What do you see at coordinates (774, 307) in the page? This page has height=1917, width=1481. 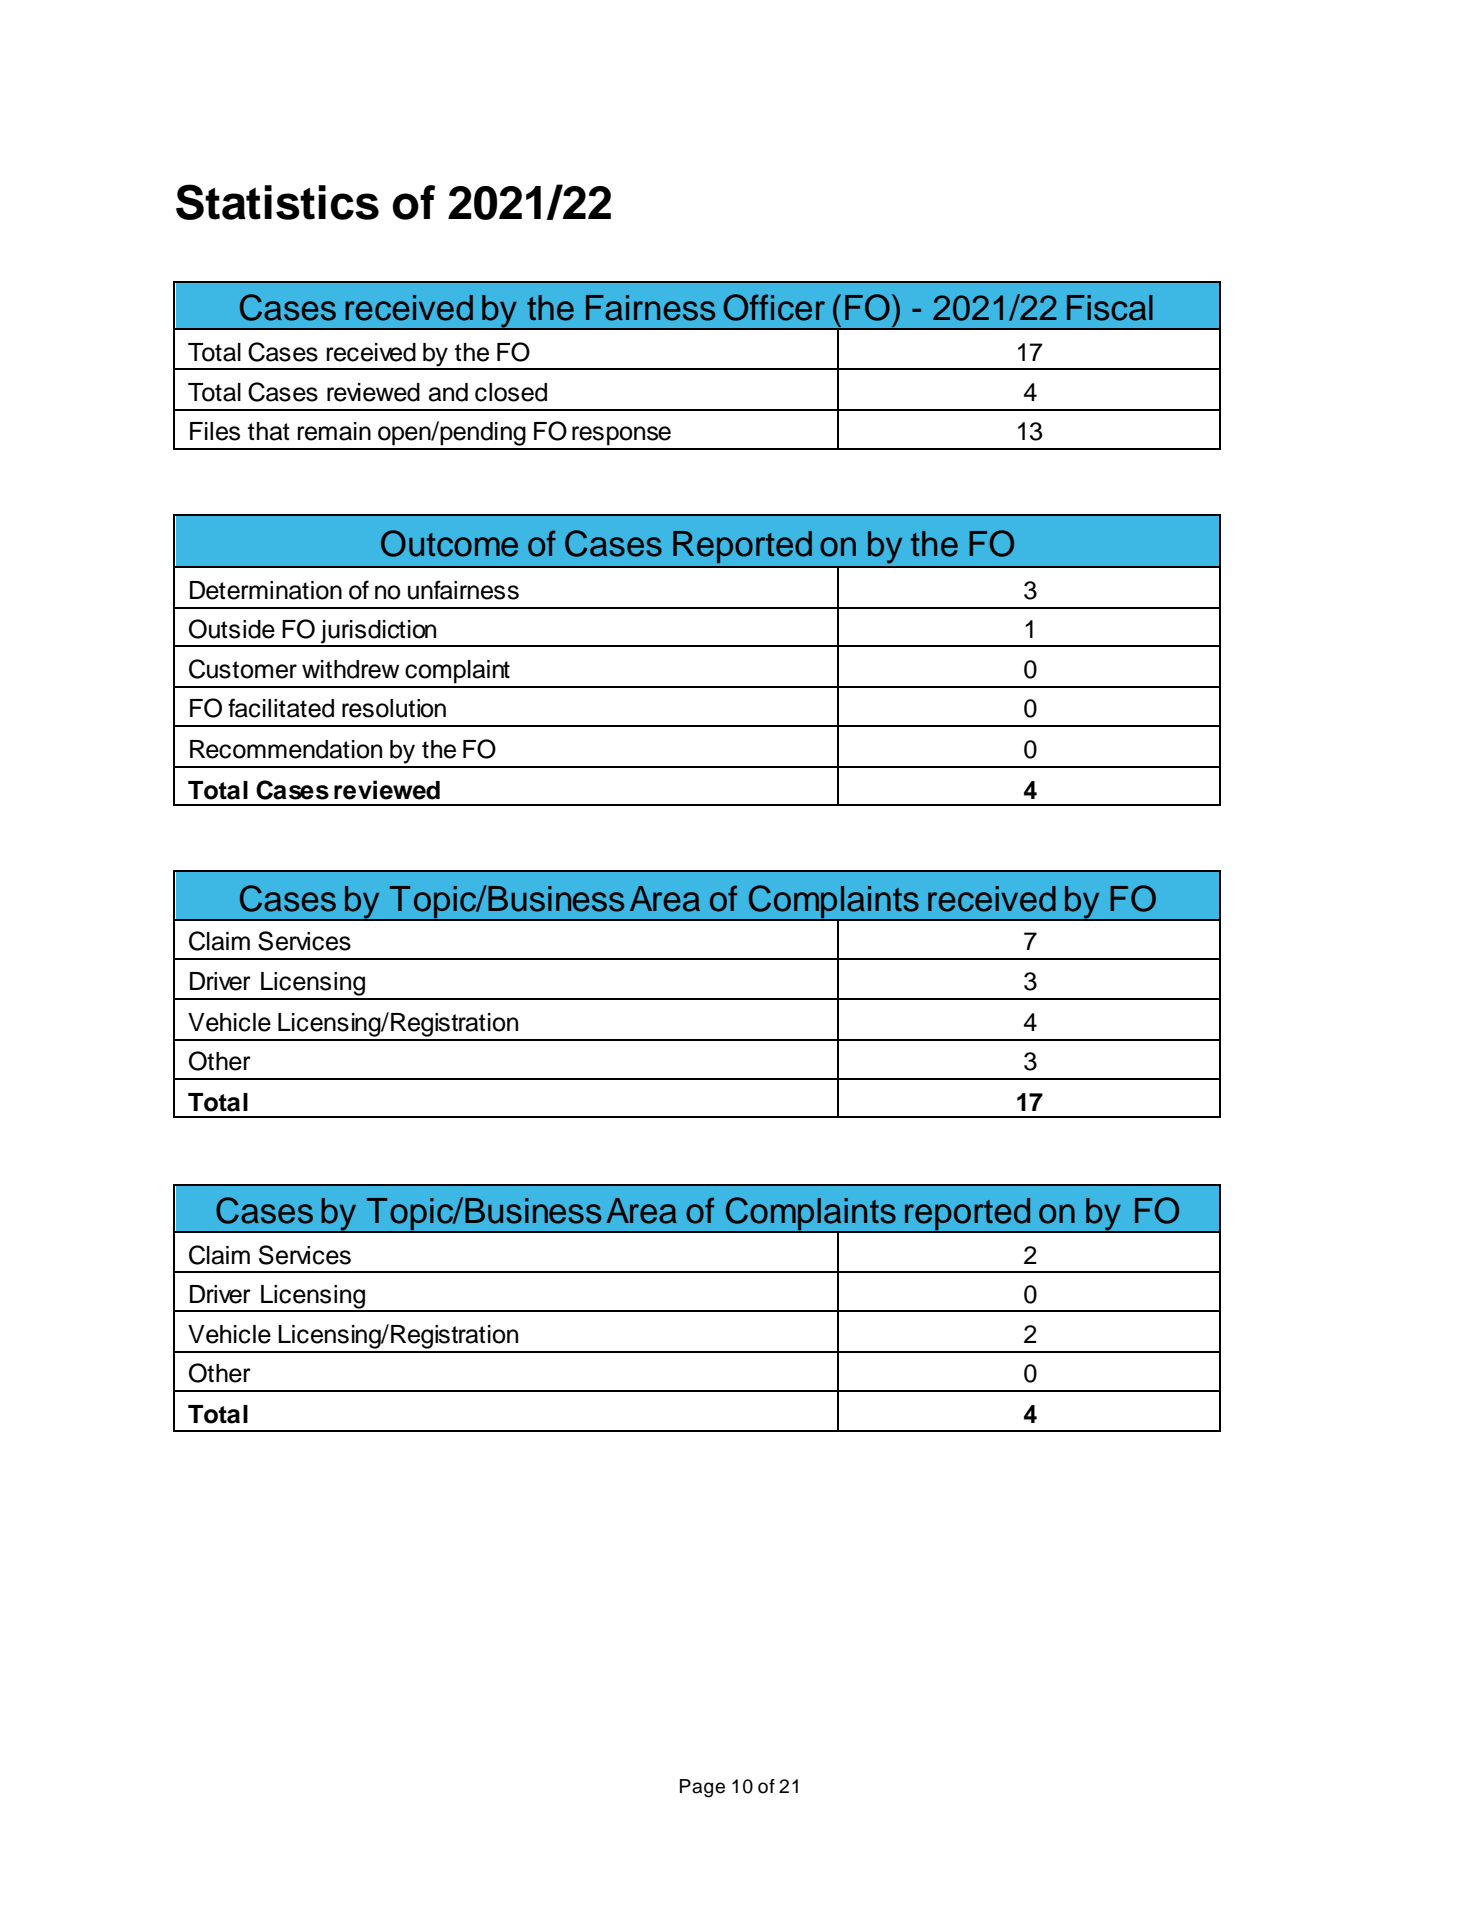 I see `Officer` at bounding box center [774, 307].
